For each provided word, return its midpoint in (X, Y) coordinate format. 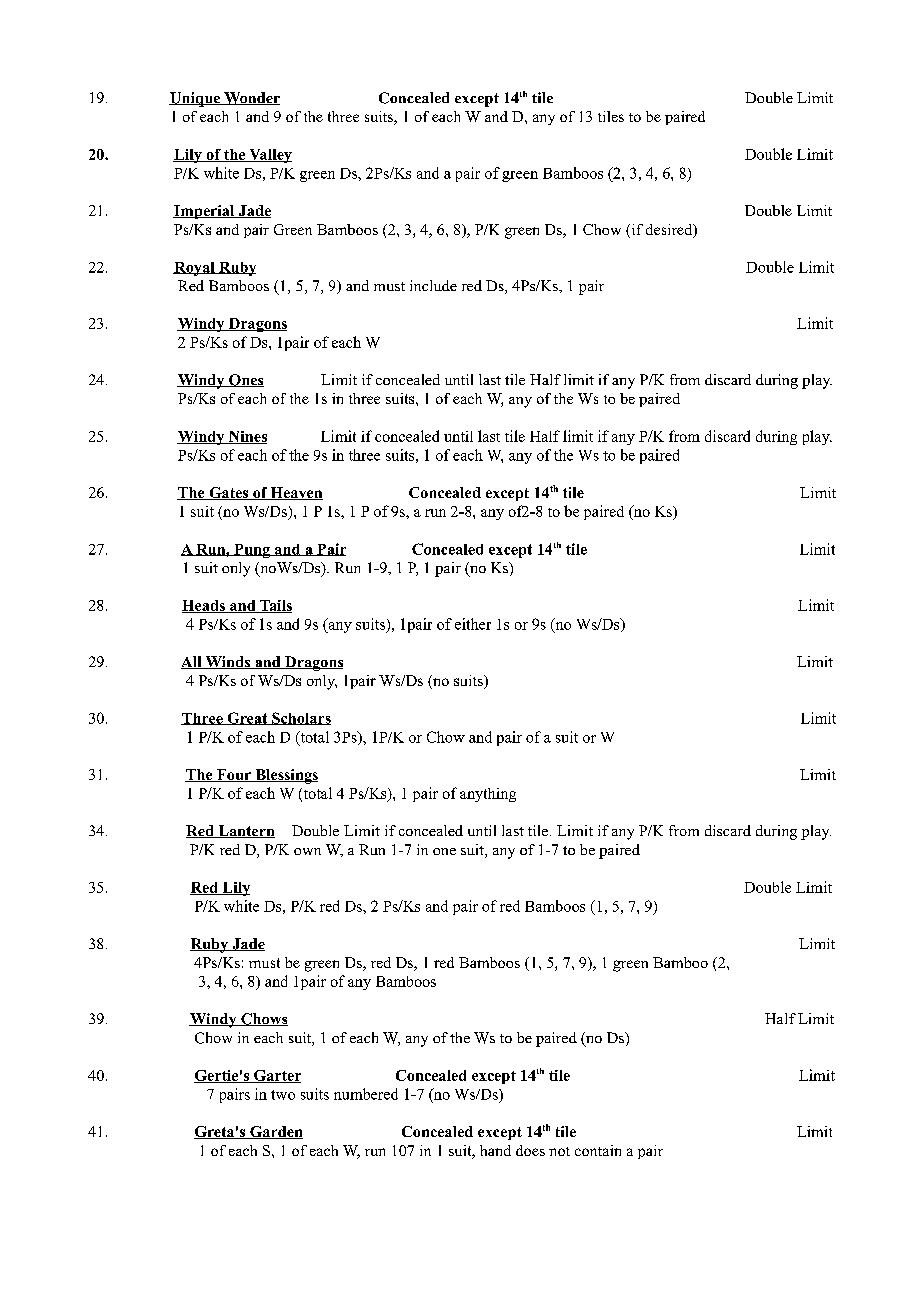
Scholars (300, 718)
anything (488, 795)
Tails (275, 606)
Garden (275, 1132)
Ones (245, 380)
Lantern (245, 831)
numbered (366, 1094)
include (433, 285)
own (307, 851)
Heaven (296, 493)
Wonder (251, 98)
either (473, 624)
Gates (229, 493)
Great (247, 718)
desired (670, 231)
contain (598, 1150)
